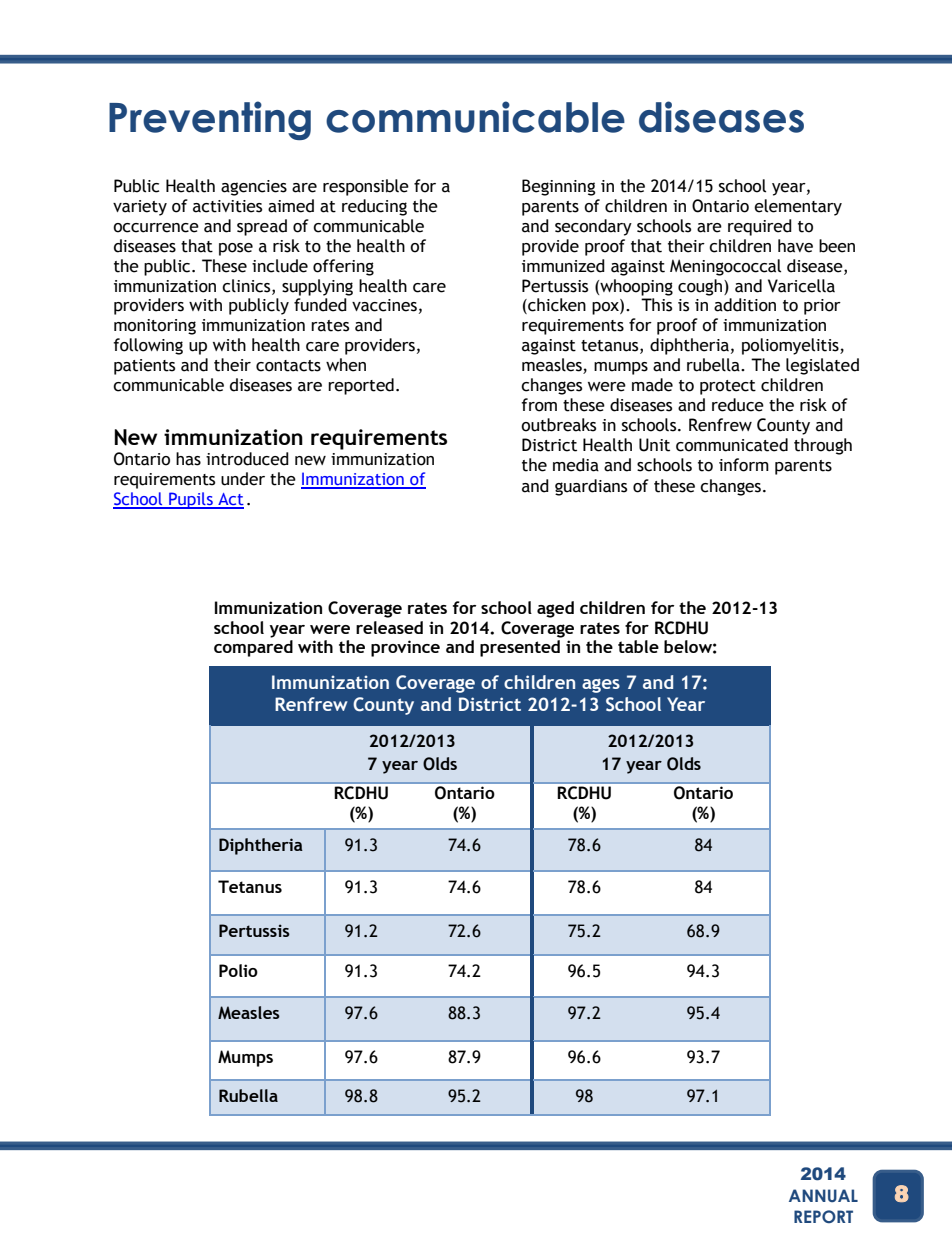 This page has height=1233, width=952. I want to click on reduce, so click(738, 405).
